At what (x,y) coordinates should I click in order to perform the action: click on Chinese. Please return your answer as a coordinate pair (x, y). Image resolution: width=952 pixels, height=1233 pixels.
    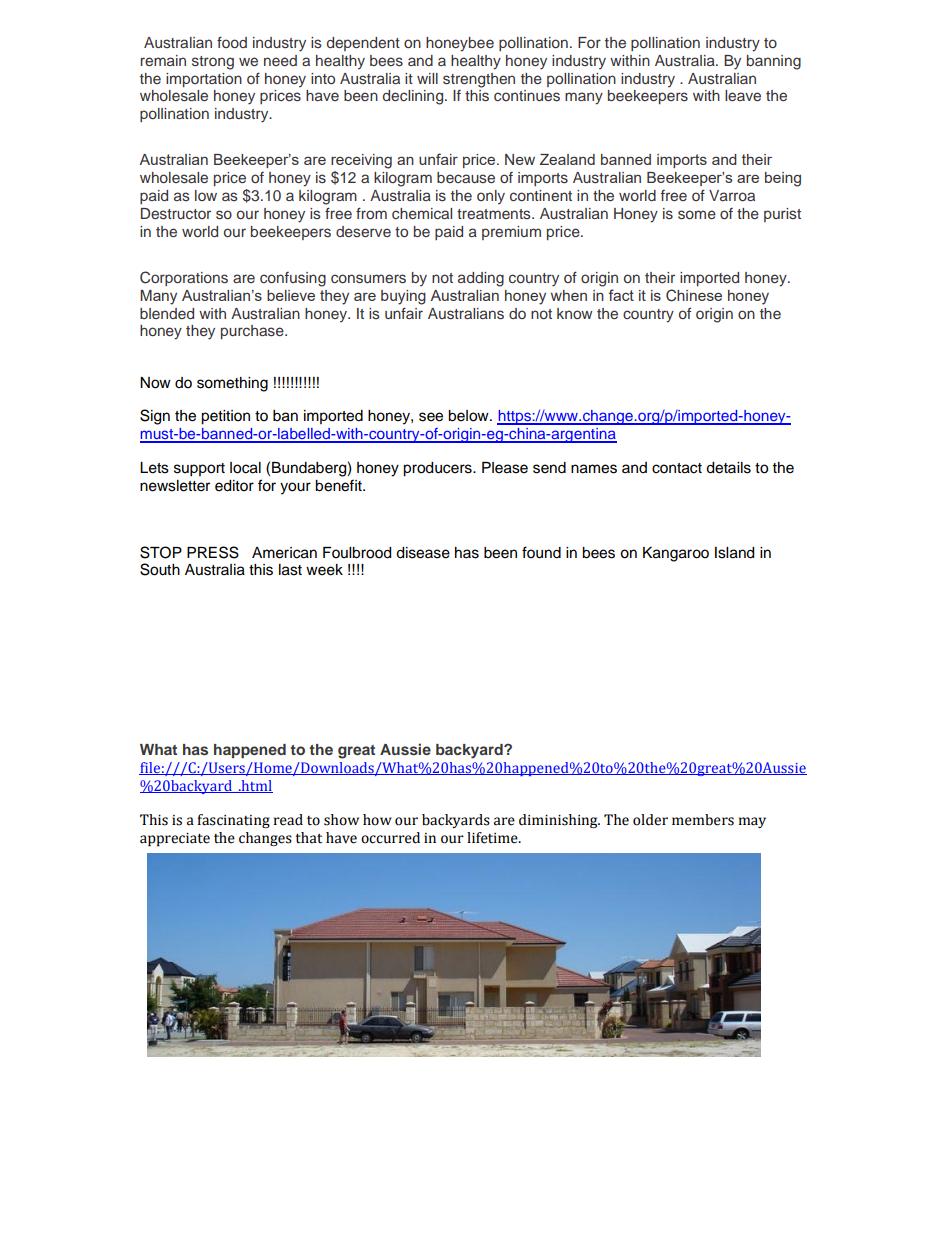
    Looking at the image, I should click on (694, 295).
